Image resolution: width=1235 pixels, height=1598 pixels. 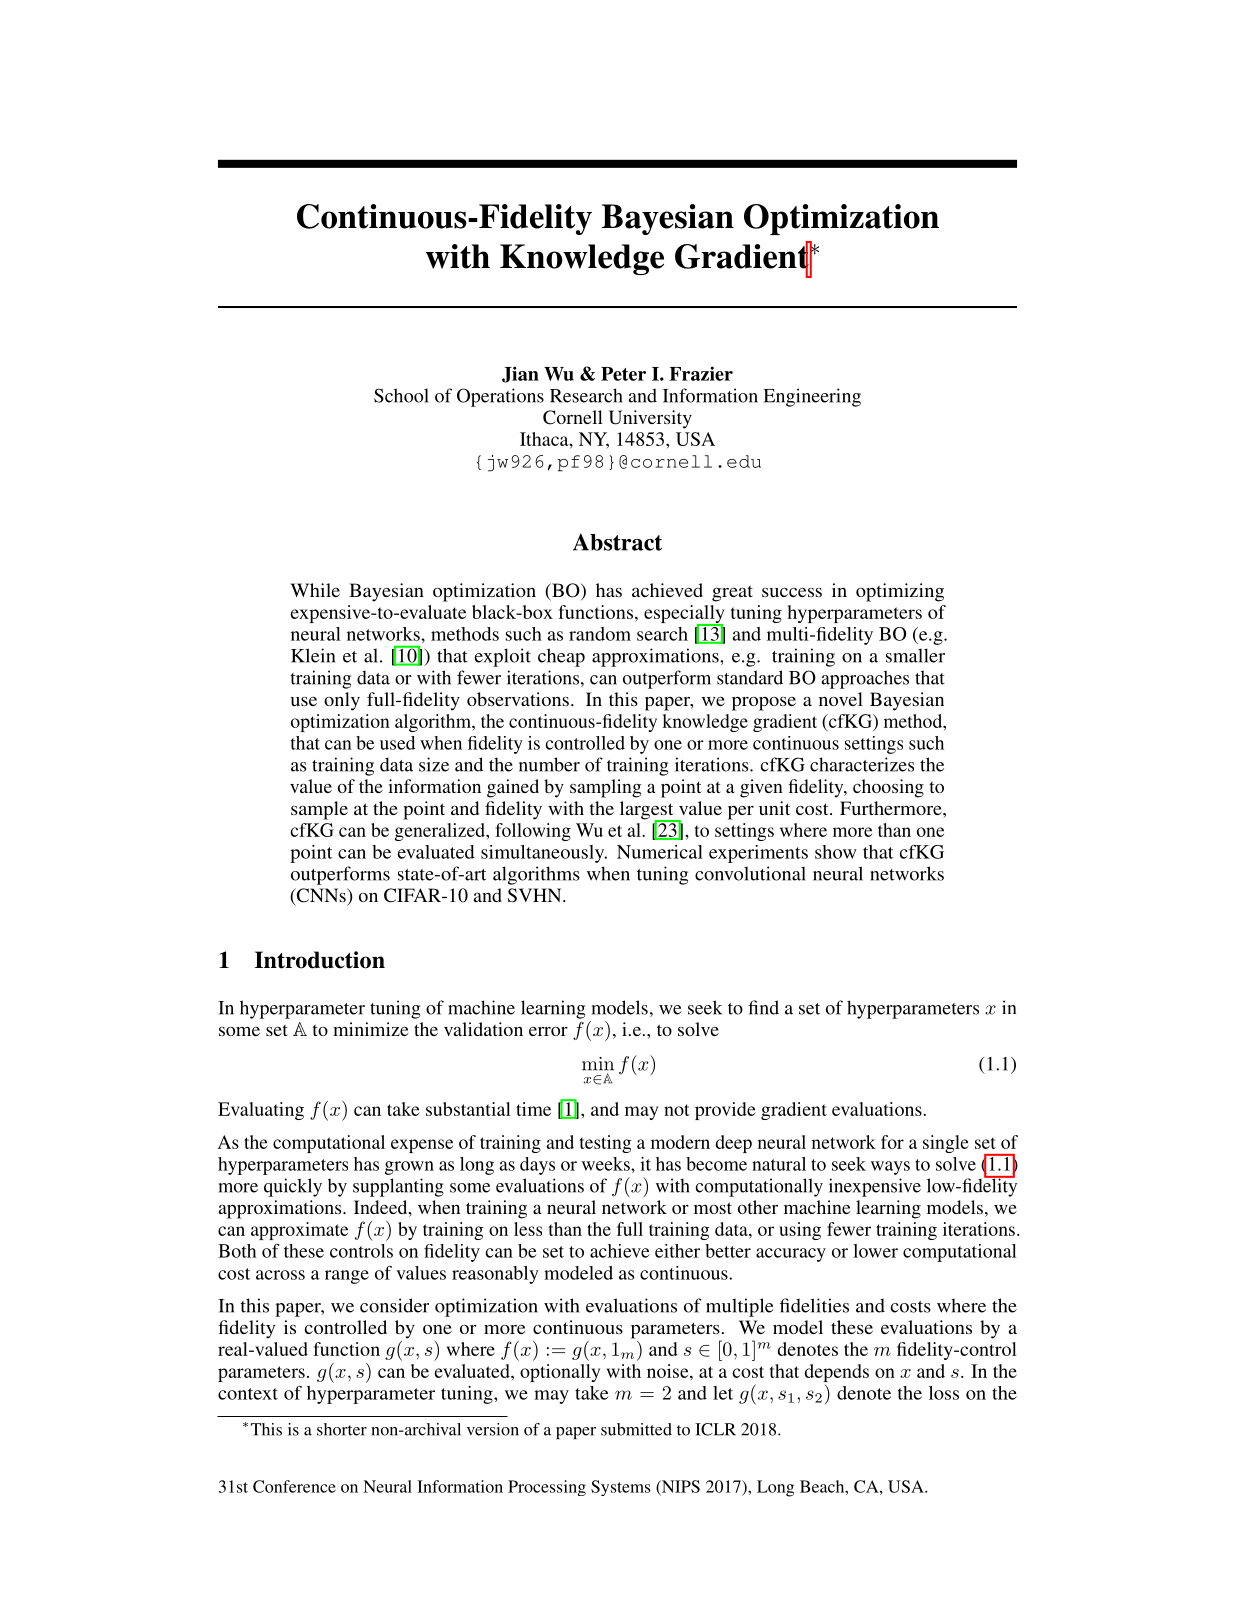 What do you see at coordinates (890, 1168) in the screenshot?
I see `ways` at bounding box center [890, 1168].
